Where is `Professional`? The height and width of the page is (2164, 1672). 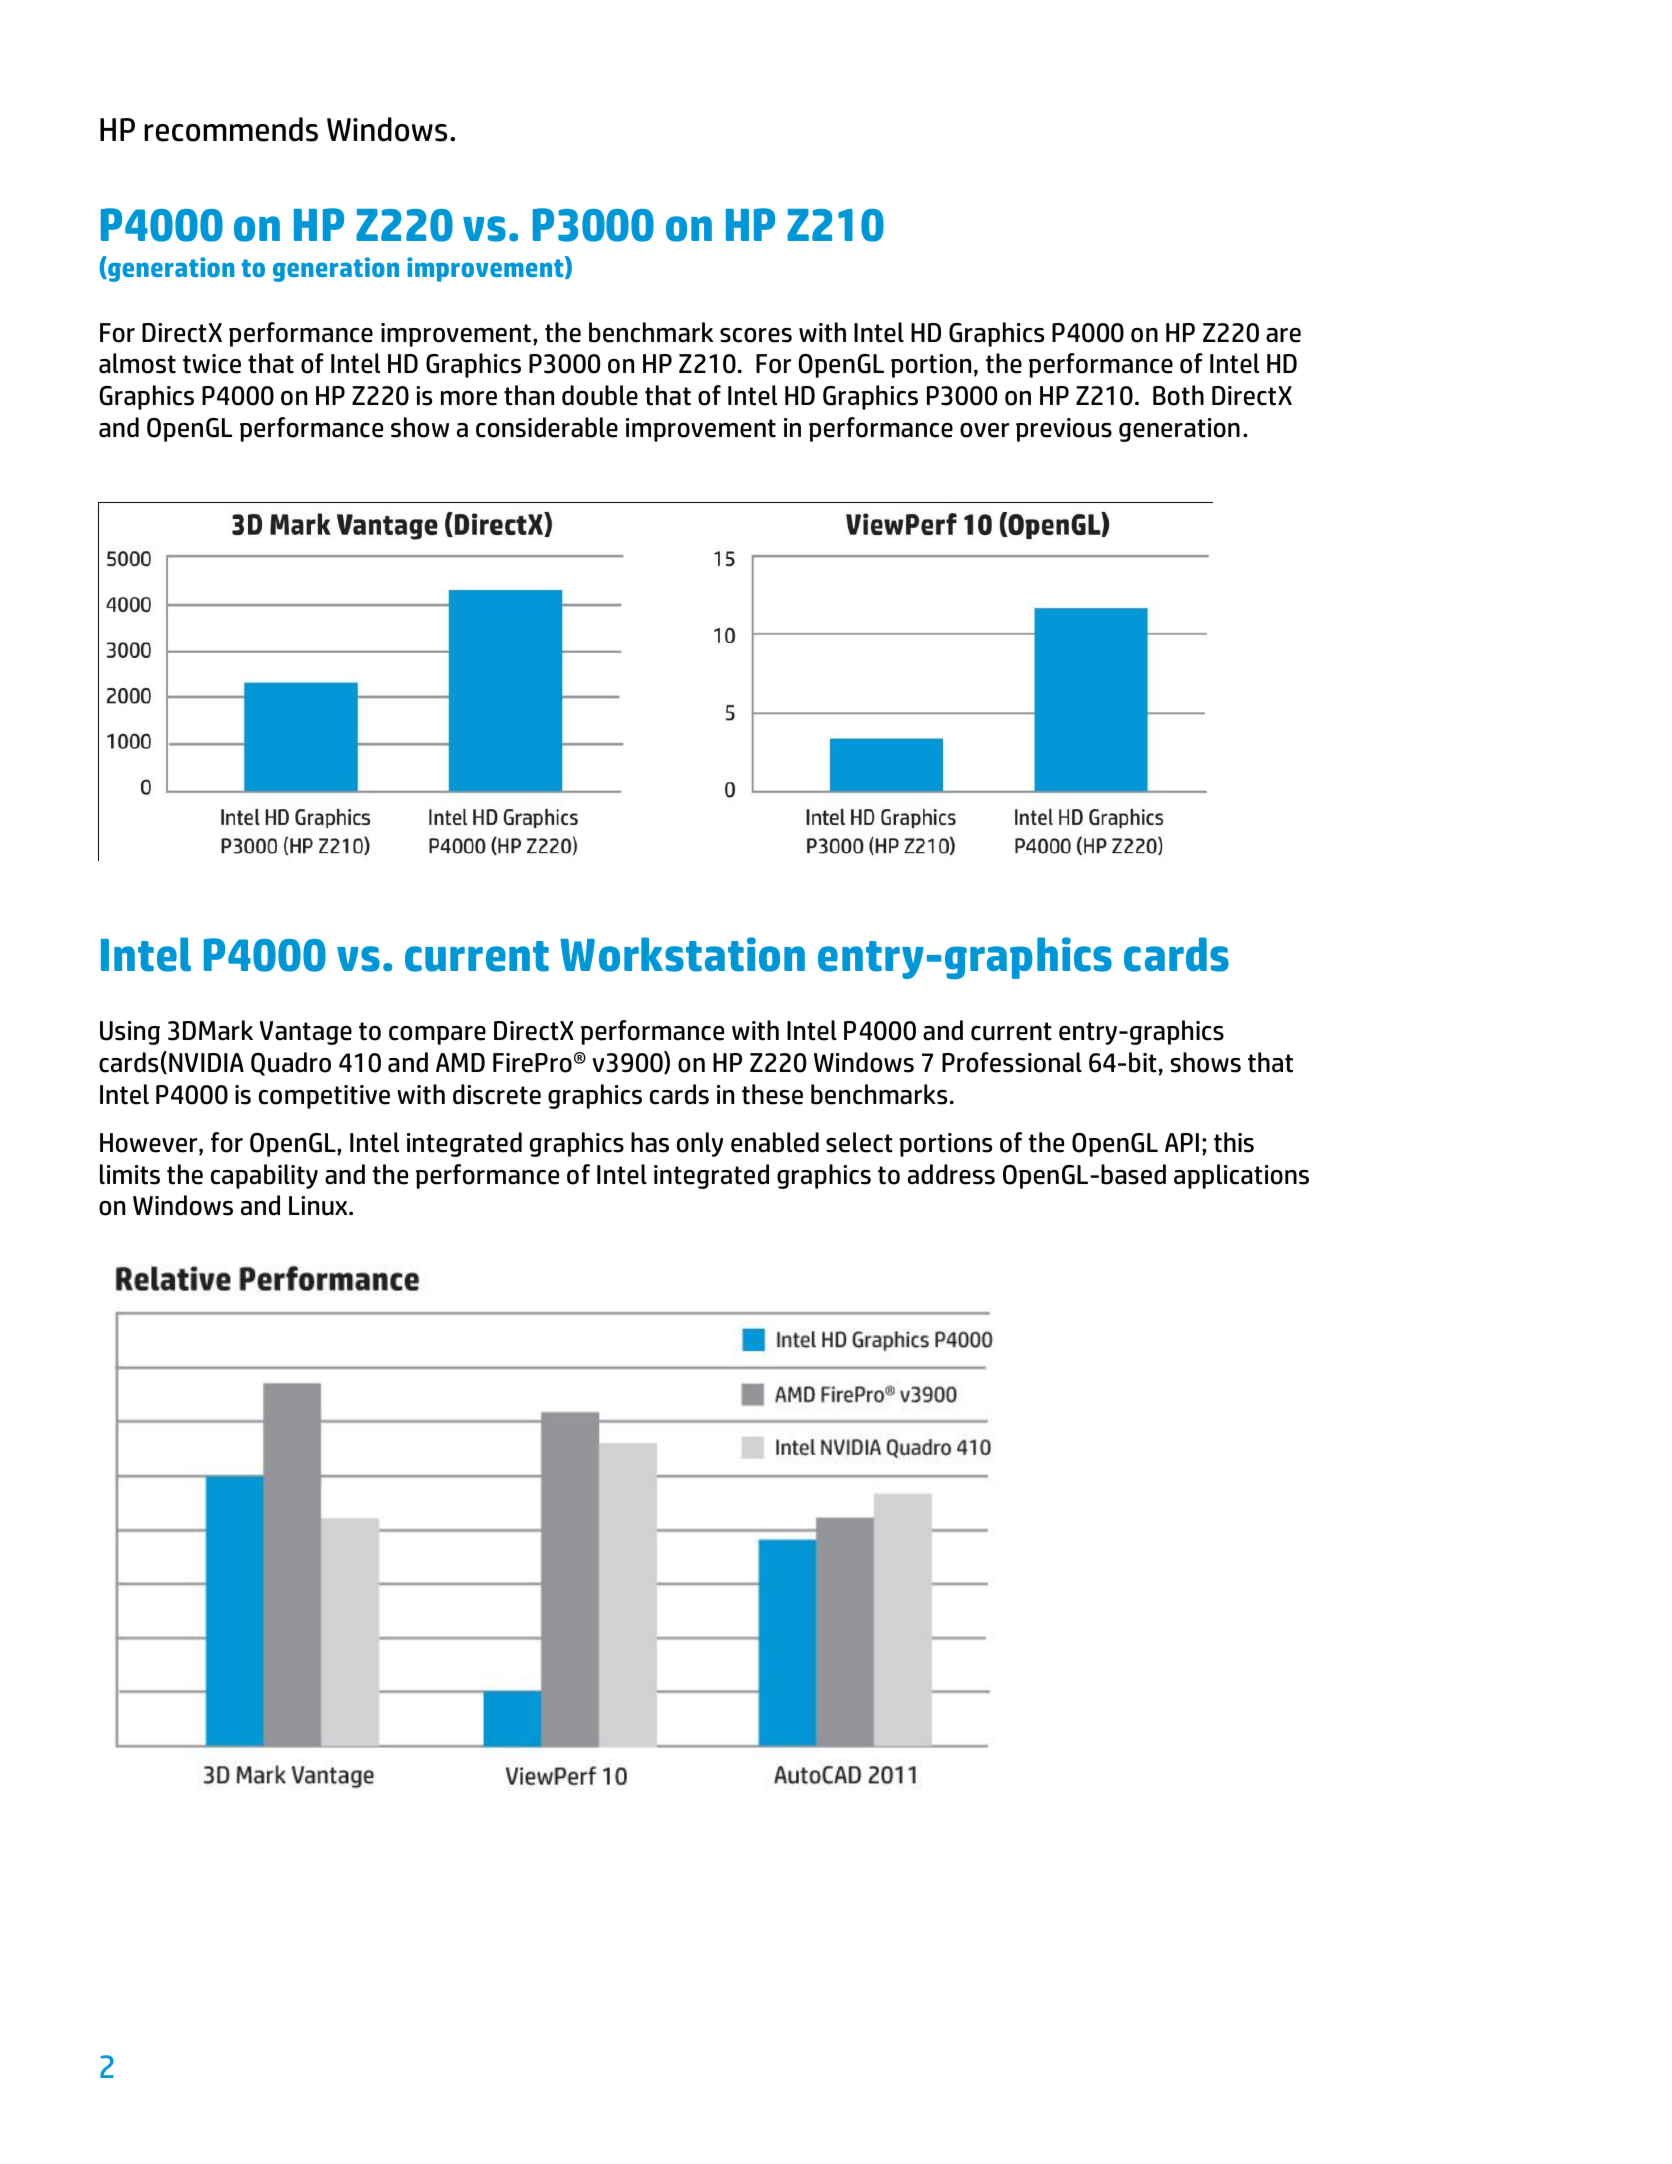
Professional is located at coordinates (1012, 1062).
